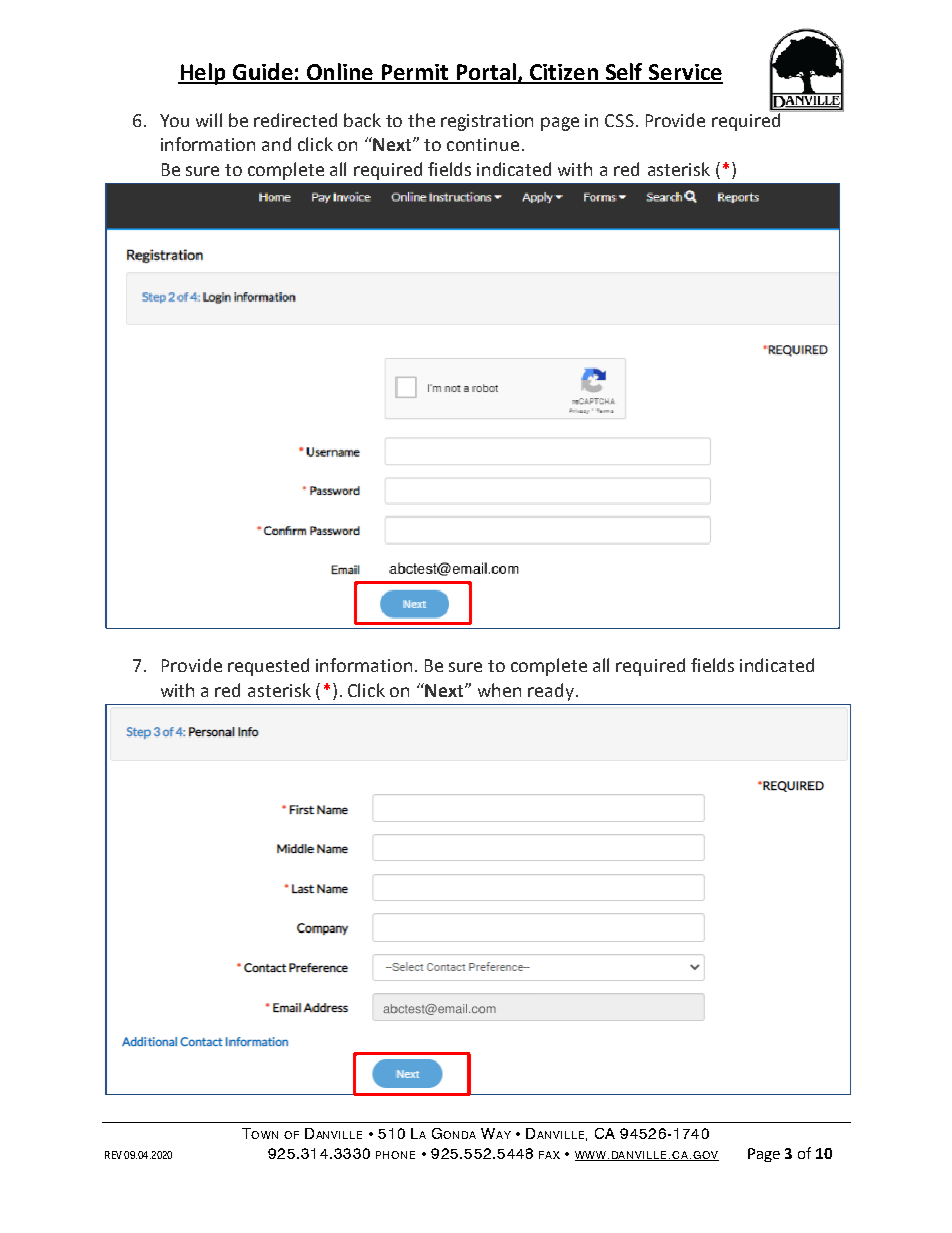 This screenshot has width=952, height=1233. I want to click on You, so click(174, 120).
